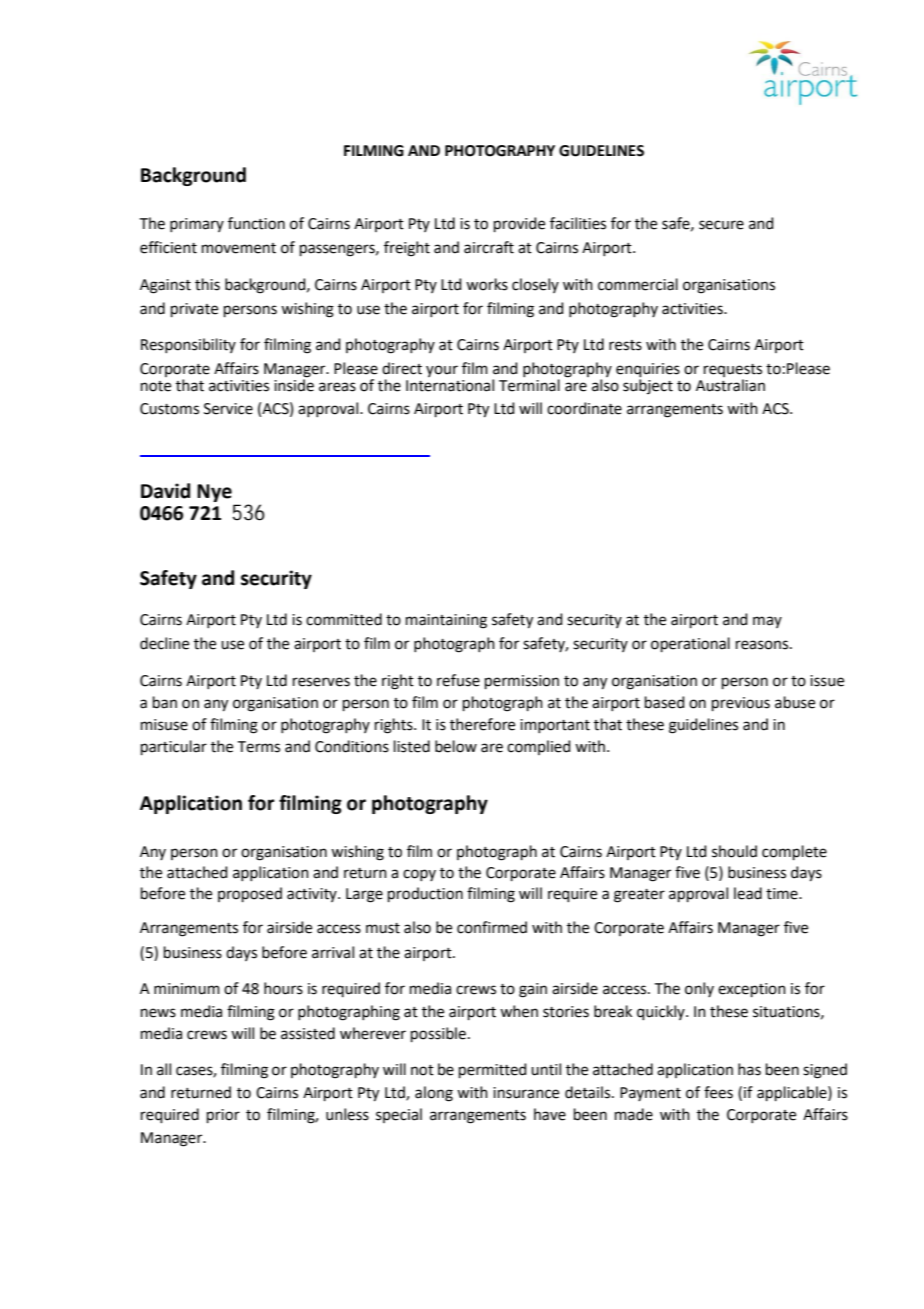 The width and height of the screenshot is (924, 1309). What do you see at coordinates (721, 225) in the screenshot?
I see `secure` at bounding box center [721, 225].
